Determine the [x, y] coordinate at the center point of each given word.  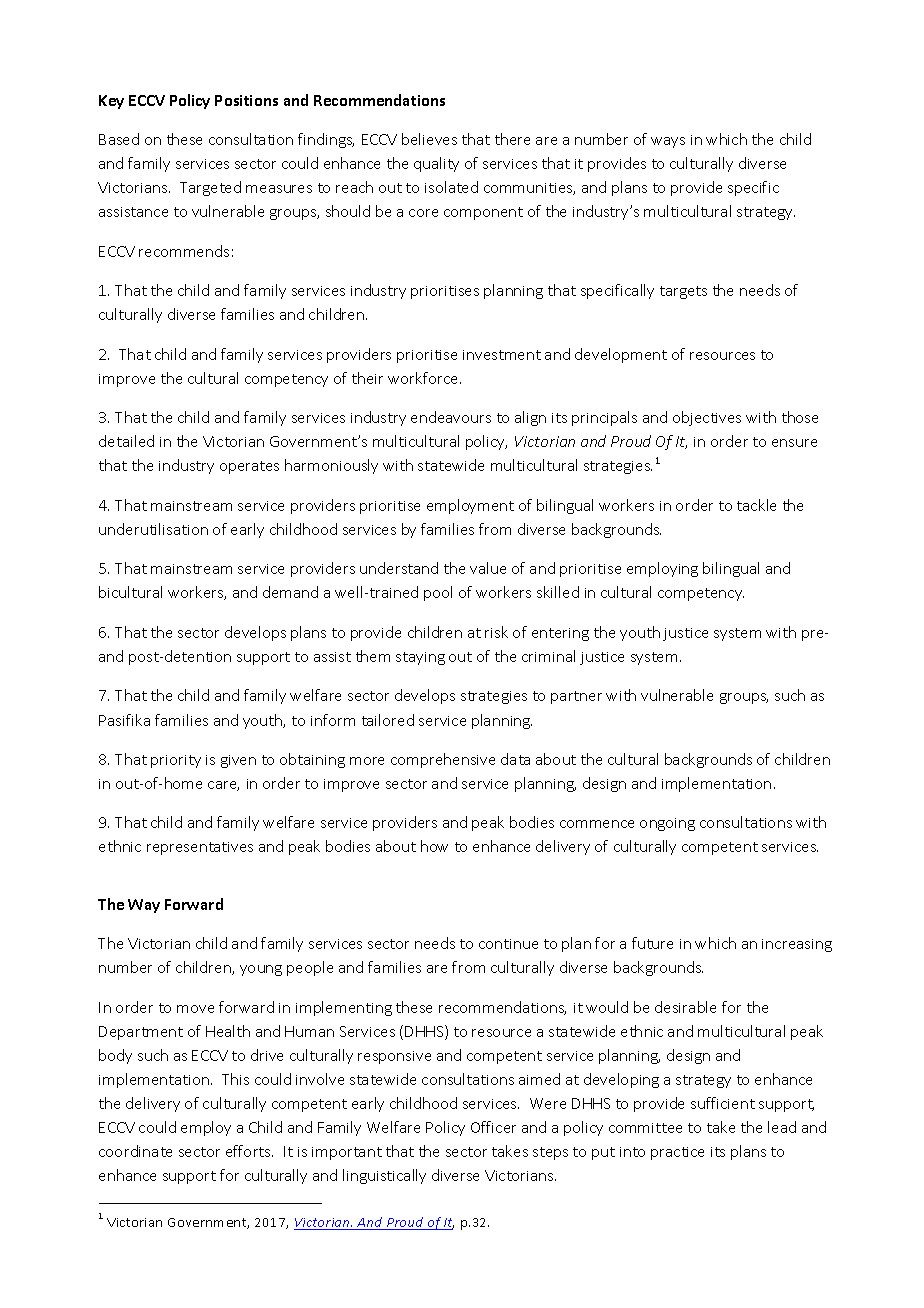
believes [429, 139]
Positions [246, 100]
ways [668, 142]
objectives [707, 418]
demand [290, 592]
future [652, 943]
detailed [126, 441]
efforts [249, 1151]
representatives [200, 848]
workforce [424, 378]
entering [560, 634]
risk [496, 632]
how [434, 846]
